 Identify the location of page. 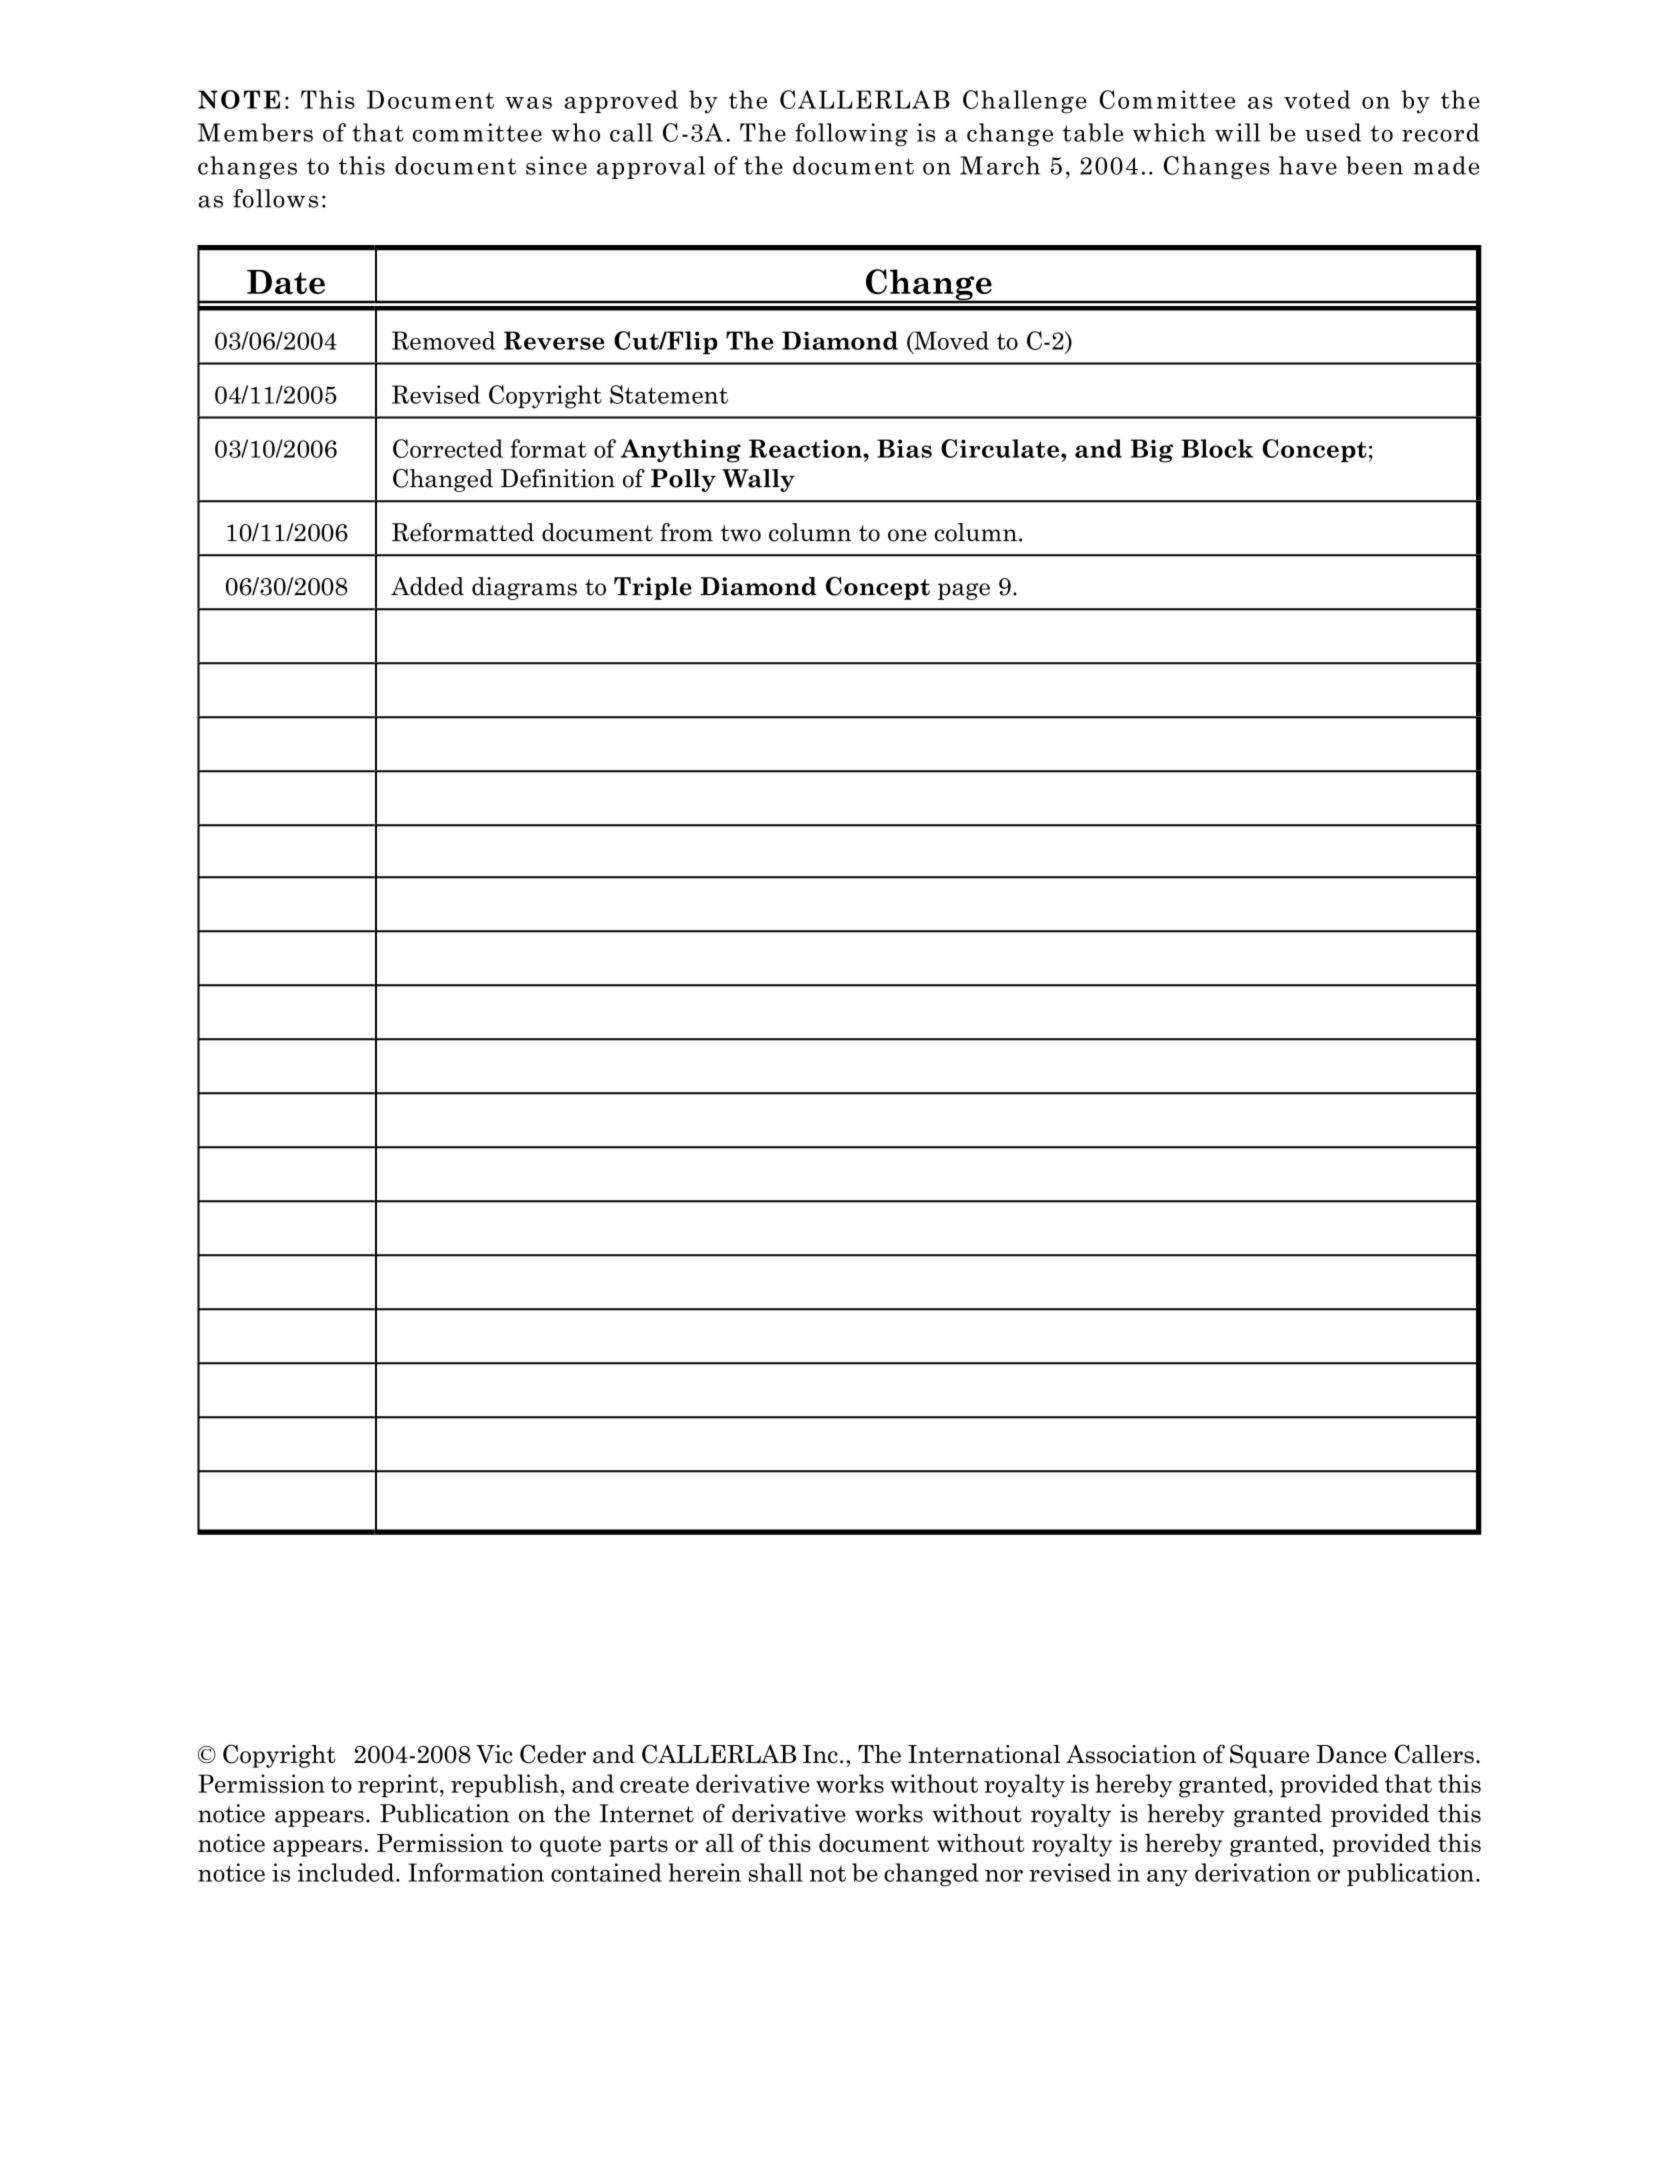
(964, 591).
